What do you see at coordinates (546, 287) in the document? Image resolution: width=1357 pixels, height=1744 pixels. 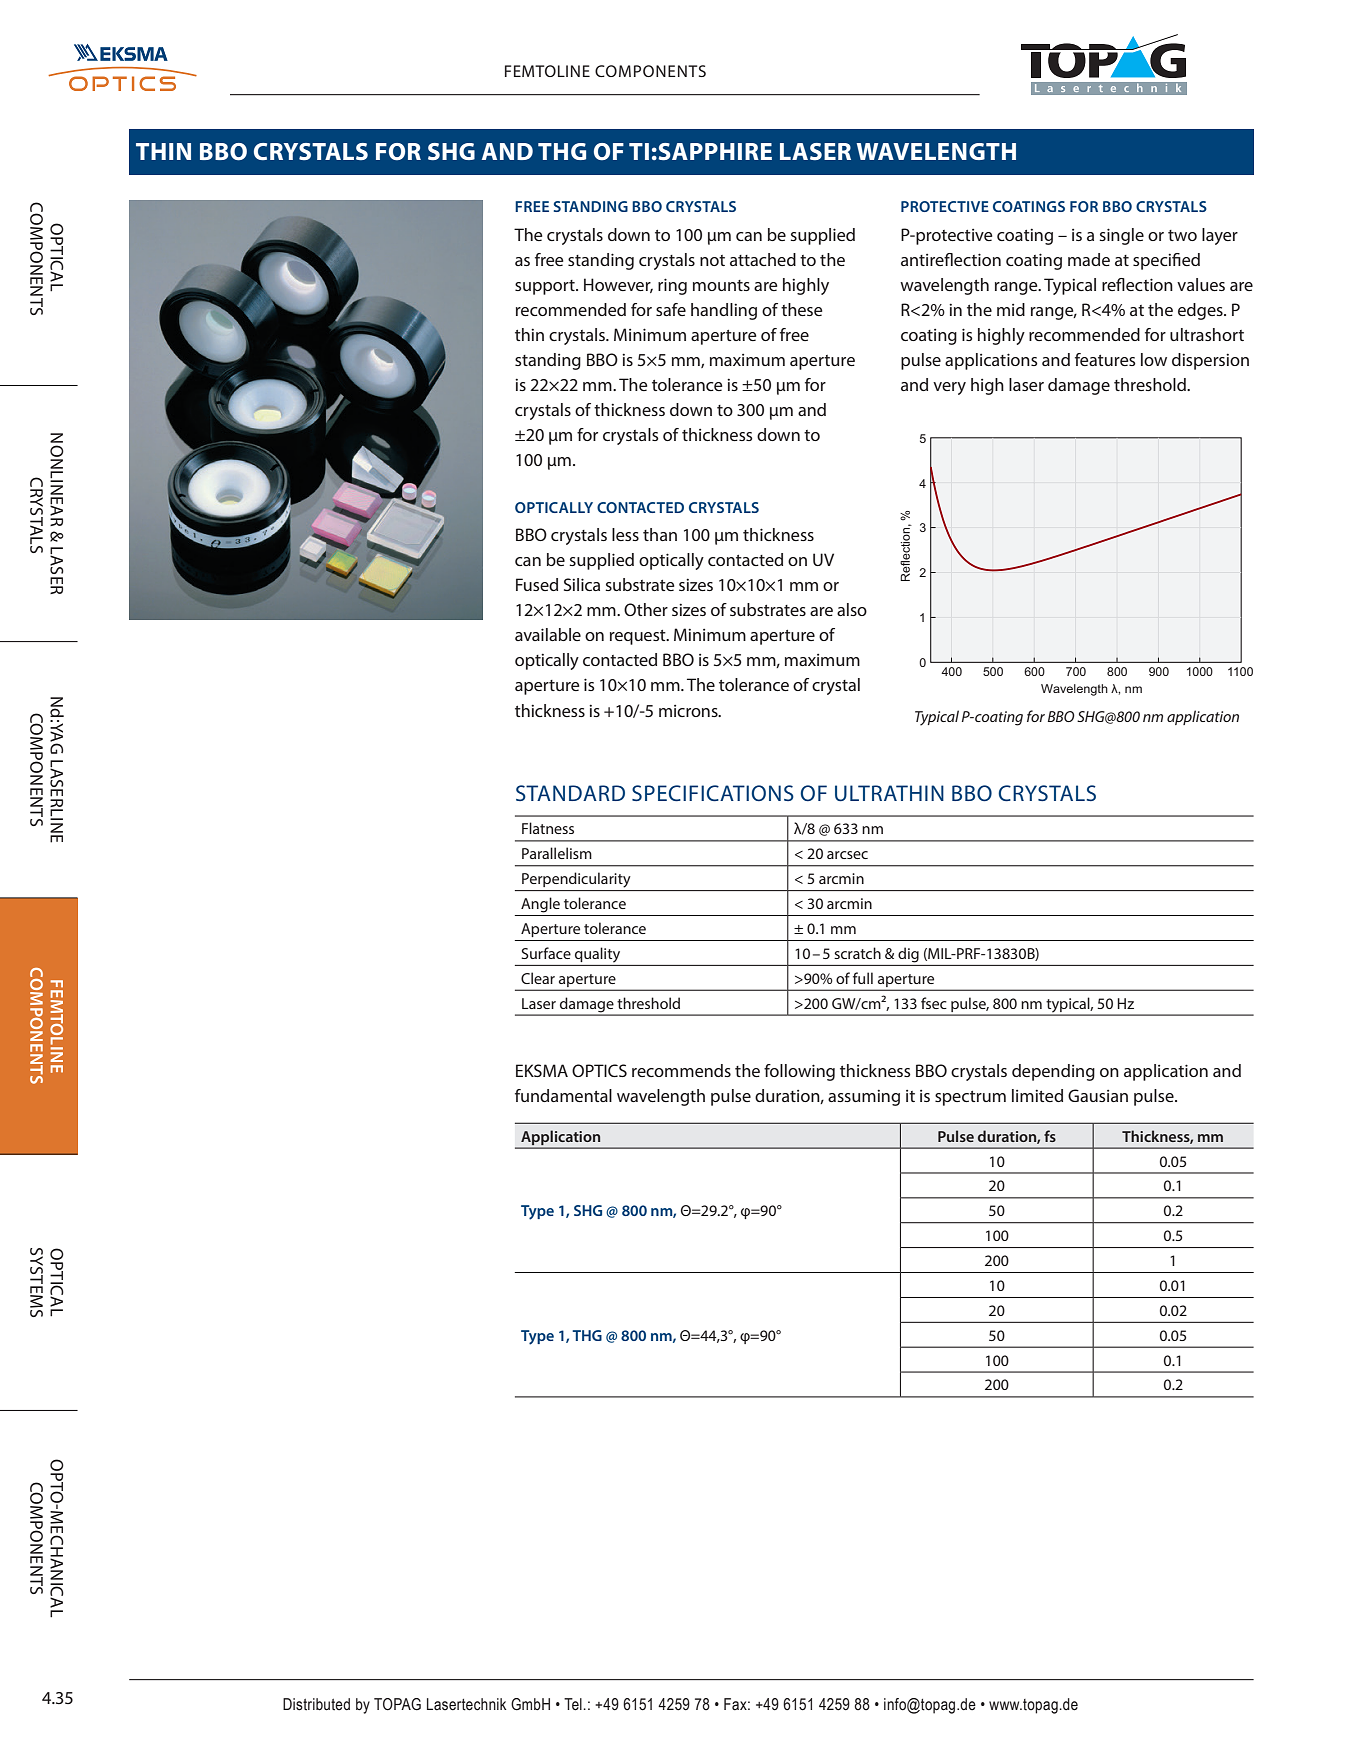 I see `support` at bounding box center [546, 287].
